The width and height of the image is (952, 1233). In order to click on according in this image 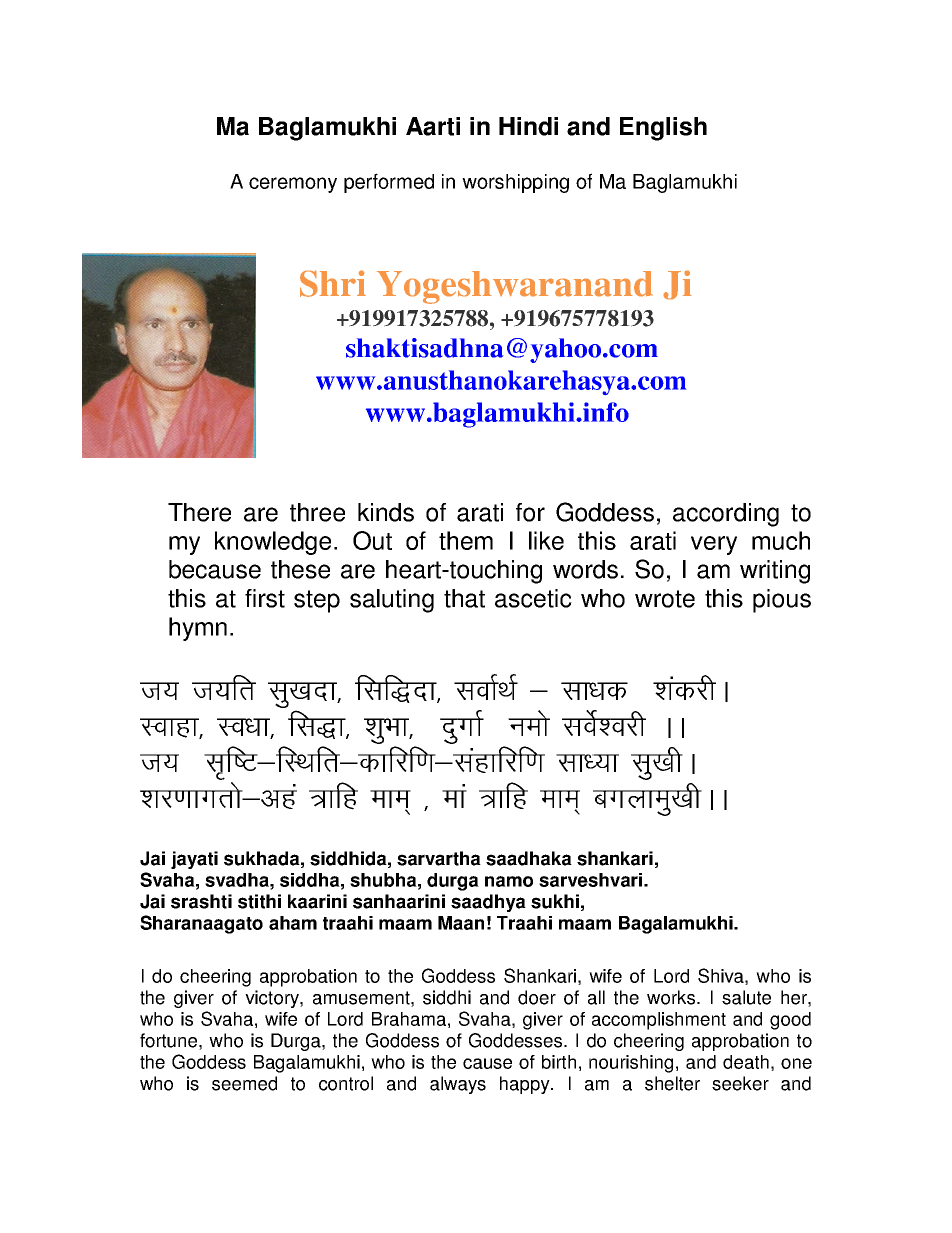, I will do `click(726, 515)`.
